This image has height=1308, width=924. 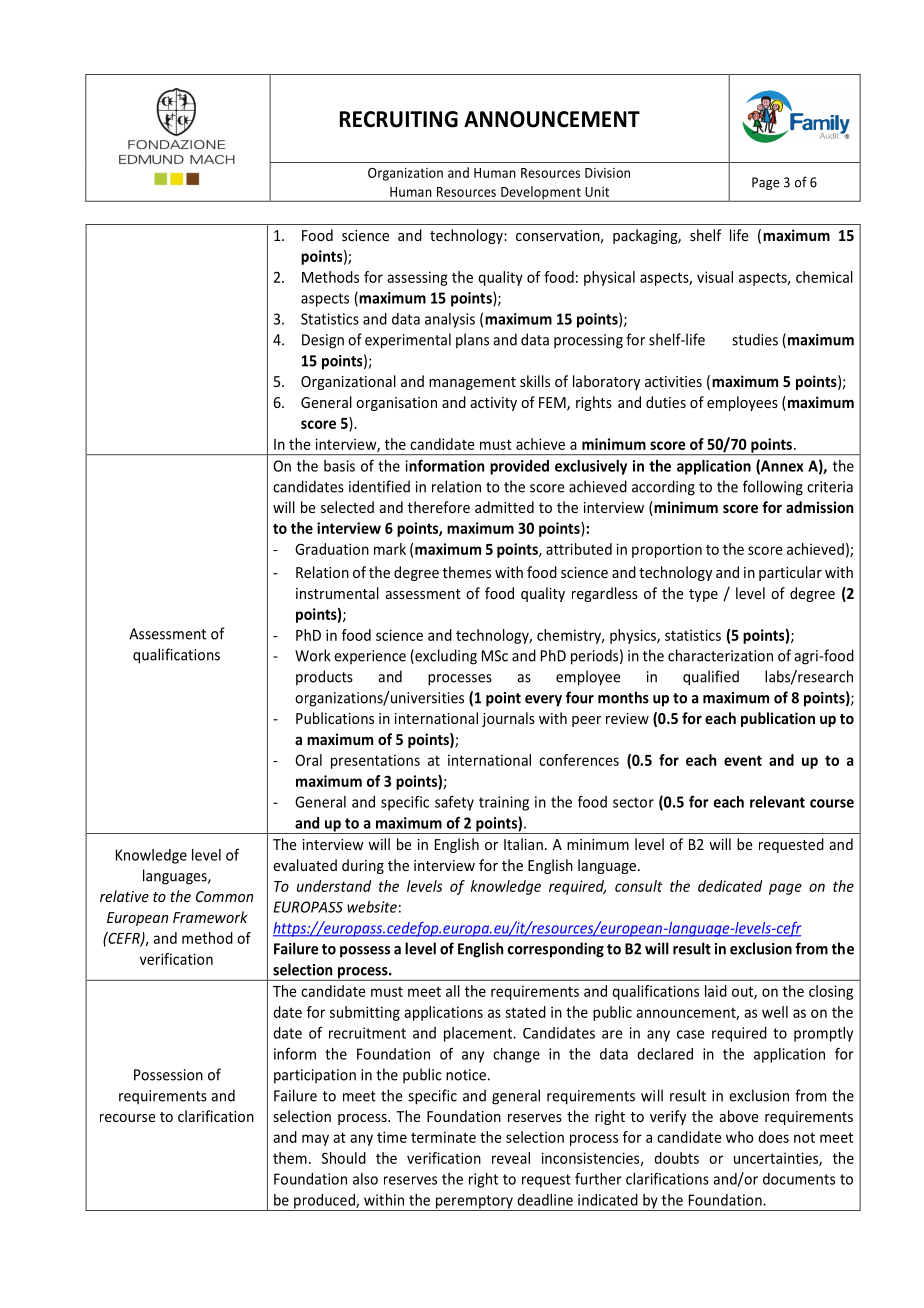 What do you see at coordinates (324, 678) in the image?
I see `products` at bounding box center [324, 678].
